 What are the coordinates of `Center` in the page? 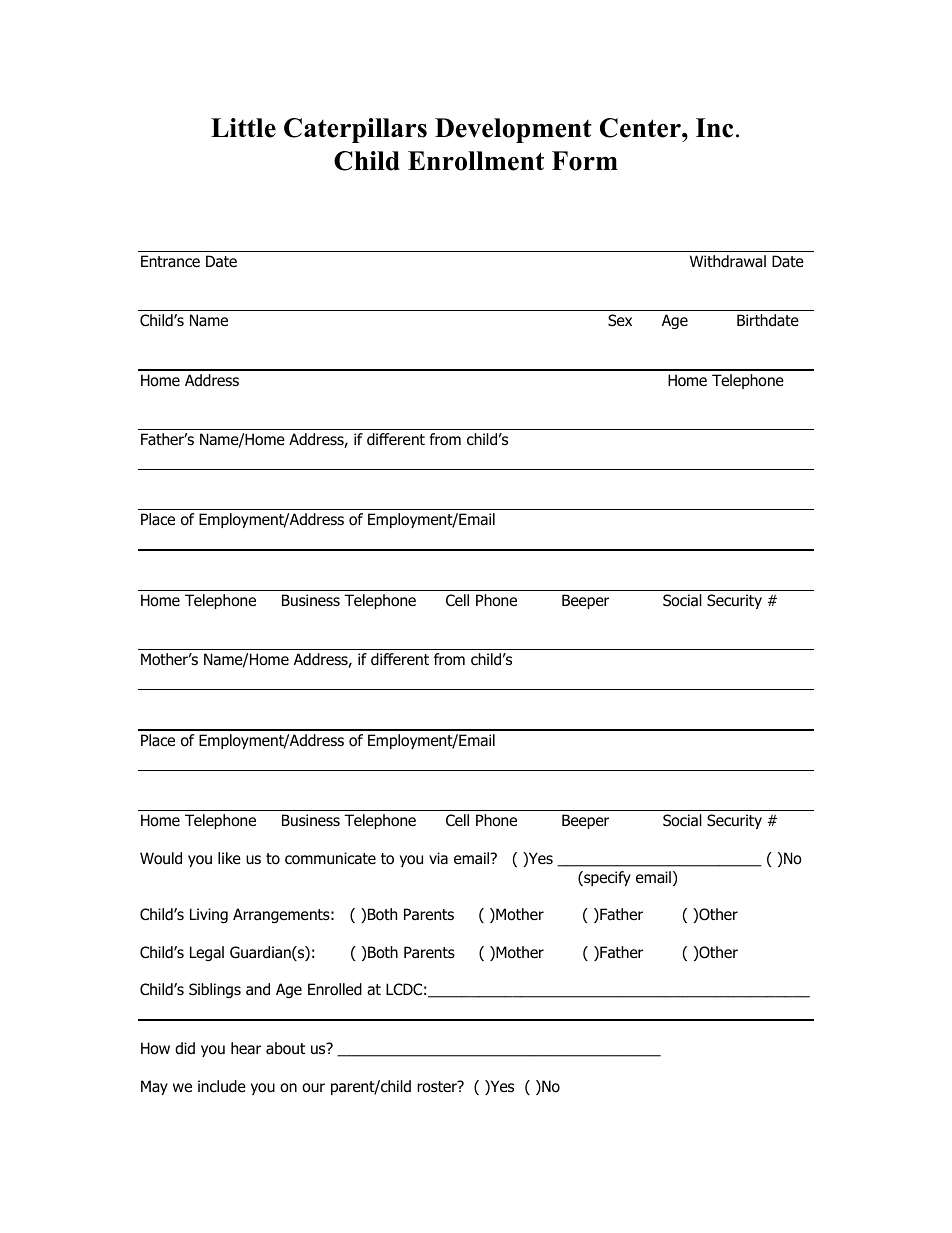 It's located at (641, 128).
